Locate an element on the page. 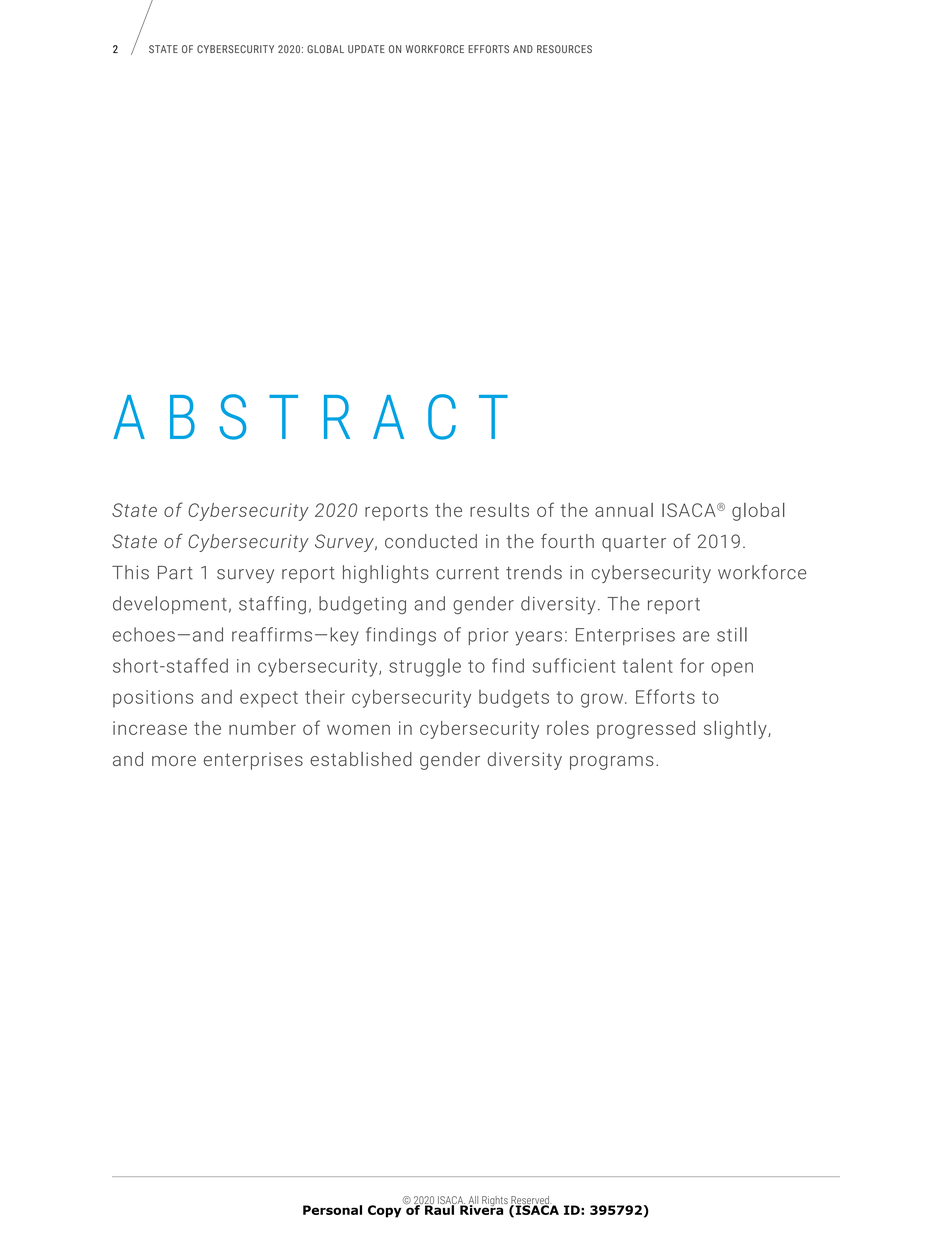 The height and width of the image is (1233, 952). development is located at coordinates (170, 605).
